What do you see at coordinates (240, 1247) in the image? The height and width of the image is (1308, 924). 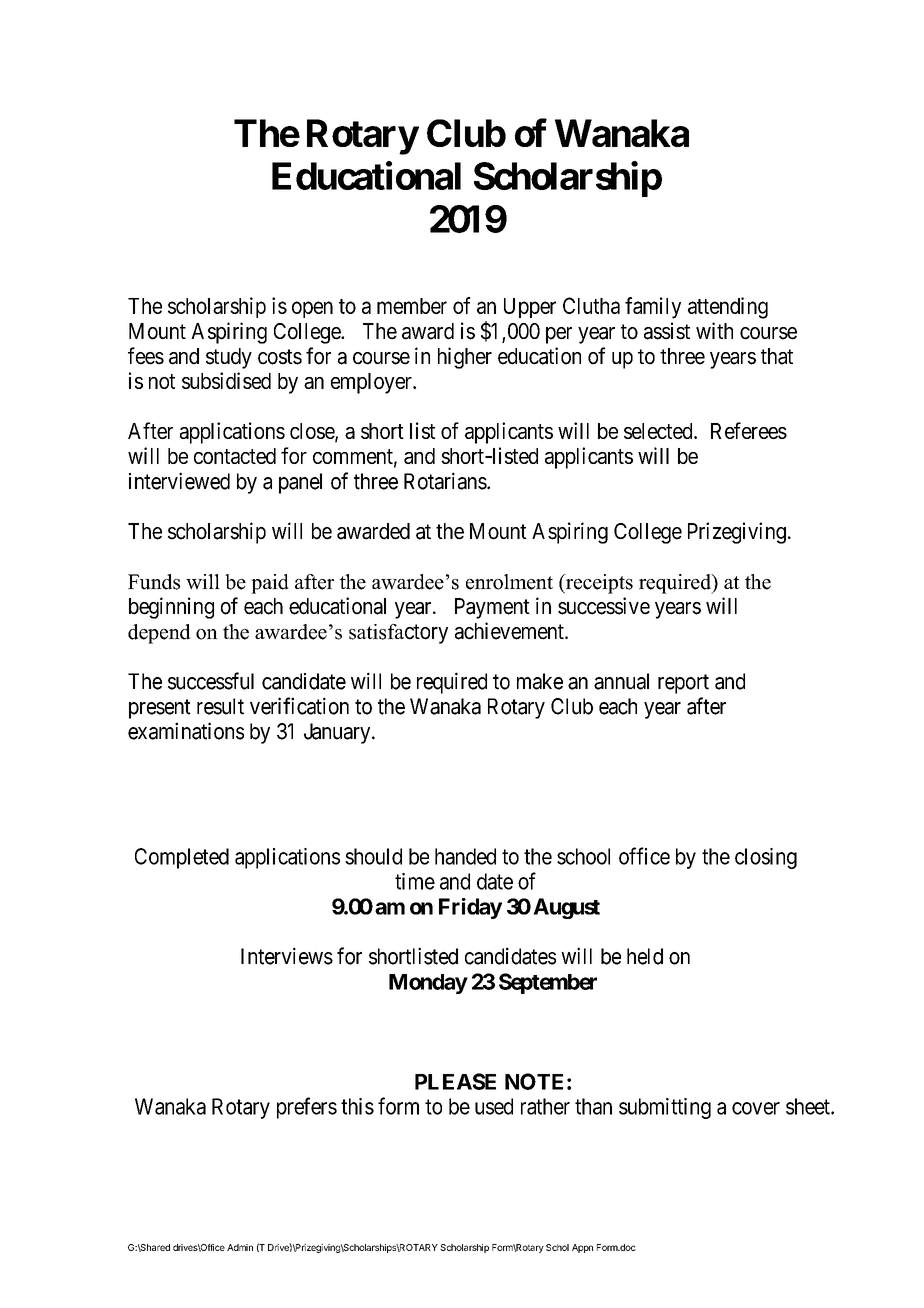 I see `Admin` at bounding box center [240, 1247].
